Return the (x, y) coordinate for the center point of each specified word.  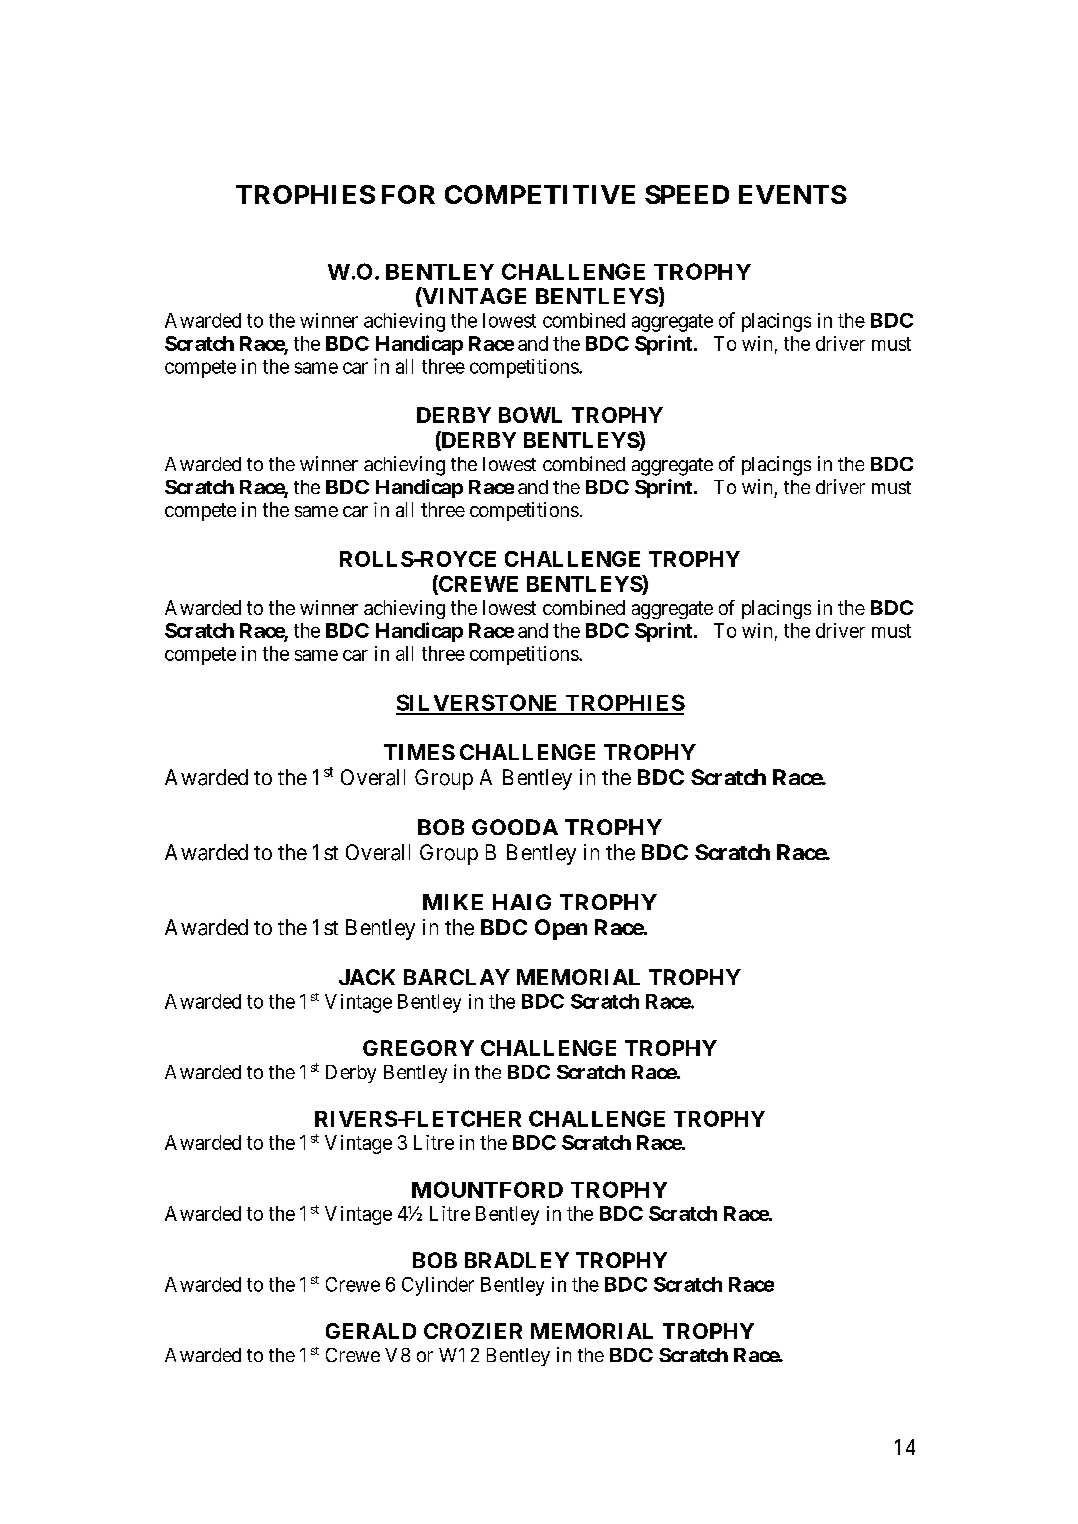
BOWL (530, 415)
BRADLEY (517, 1260)
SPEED (687, 194)
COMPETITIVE (540, 194)
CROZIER (473, 1331)
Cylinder (438, 1286)
